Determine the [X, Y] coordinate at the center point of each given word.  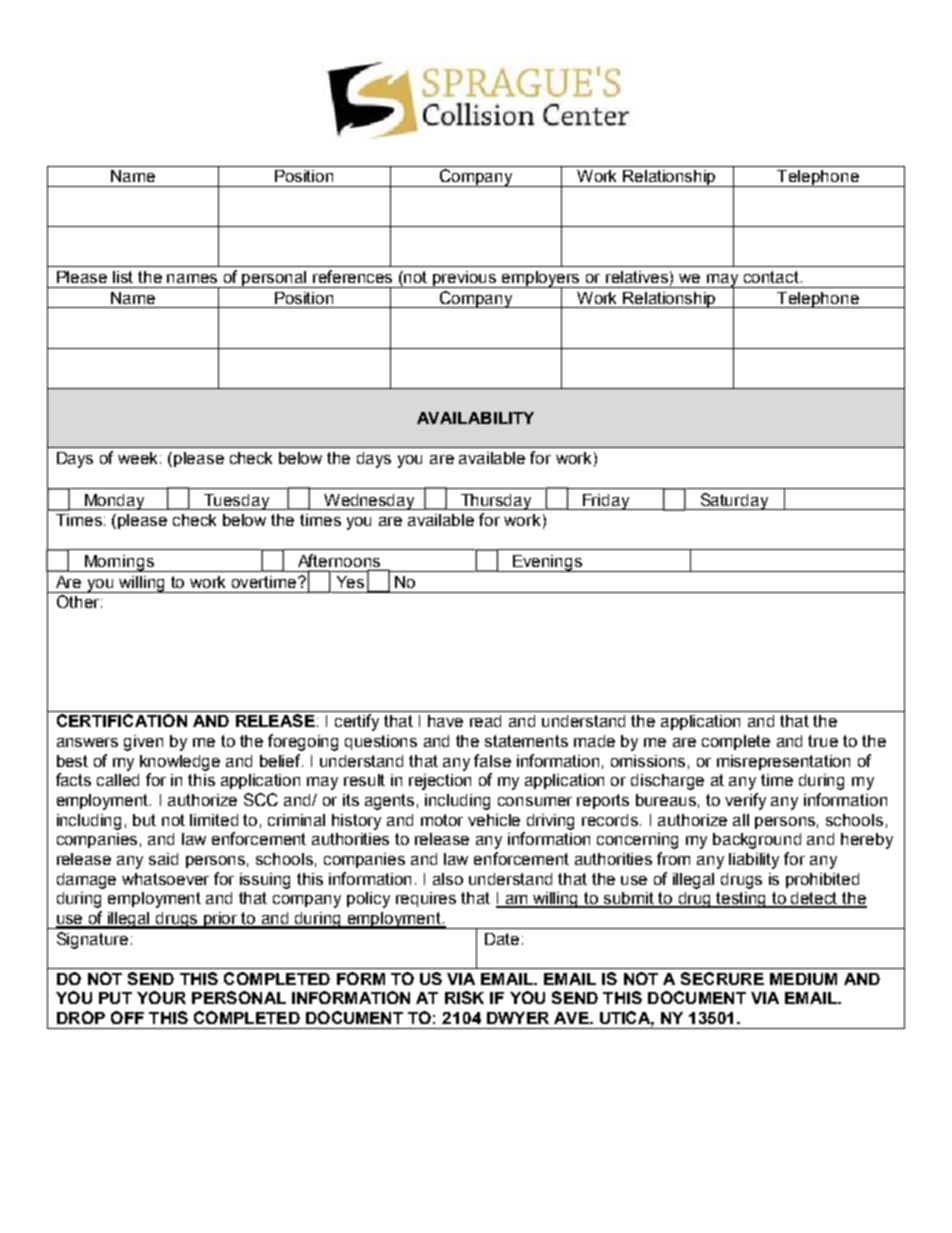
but [144, 820]
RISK [464, 997]
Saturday [734, 501]
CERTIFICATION [122, 720]
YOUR [161, 997]
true [823, 741]
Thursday [496, 502]
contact [771, 277]
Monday [115, 502]
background [757, 841]
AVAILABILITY [475, 418]
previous [465, 279]
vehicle [494, 820]
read [485, 721]
